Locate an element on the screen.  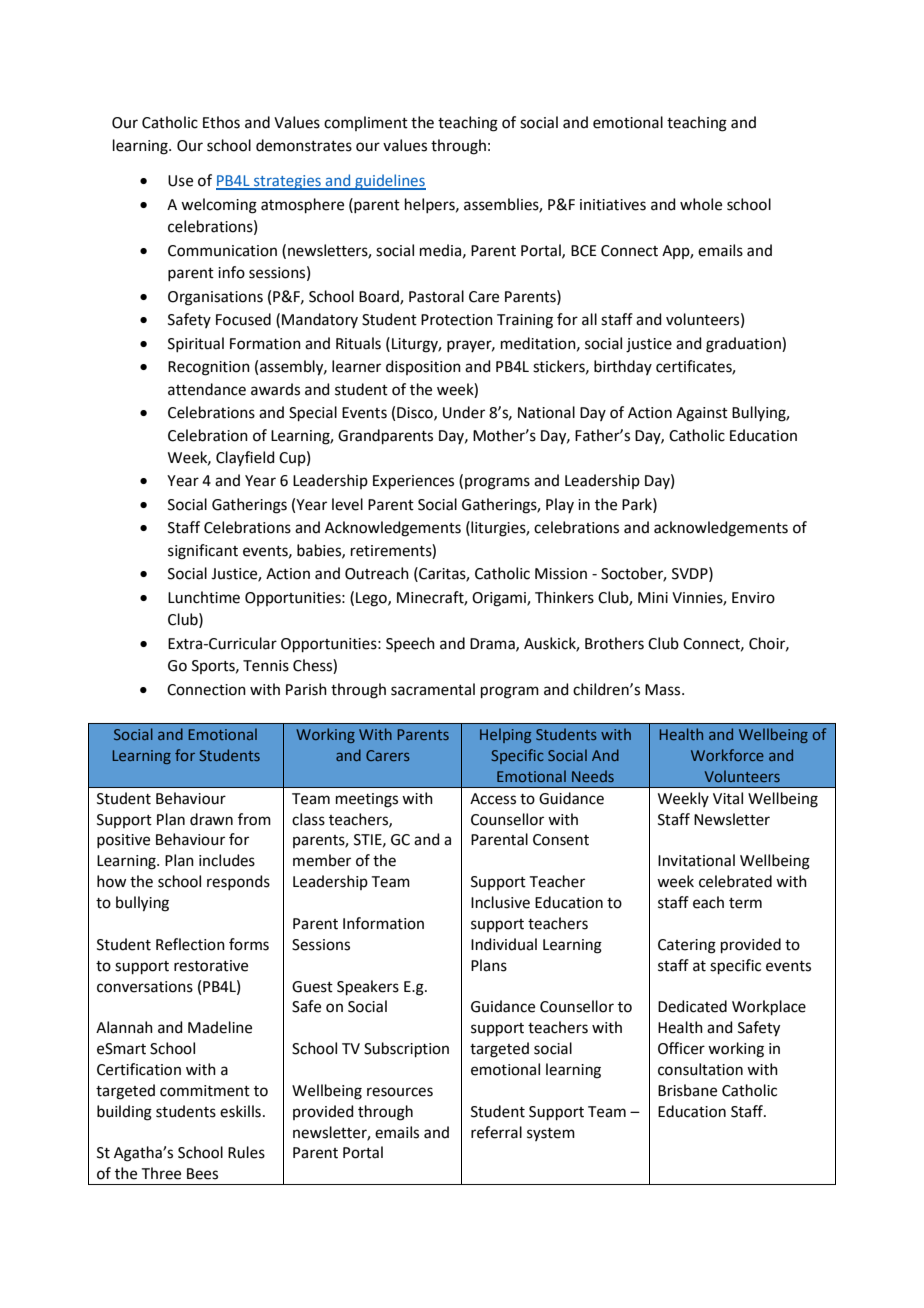
attendance is located at coordinates (207, 389).
